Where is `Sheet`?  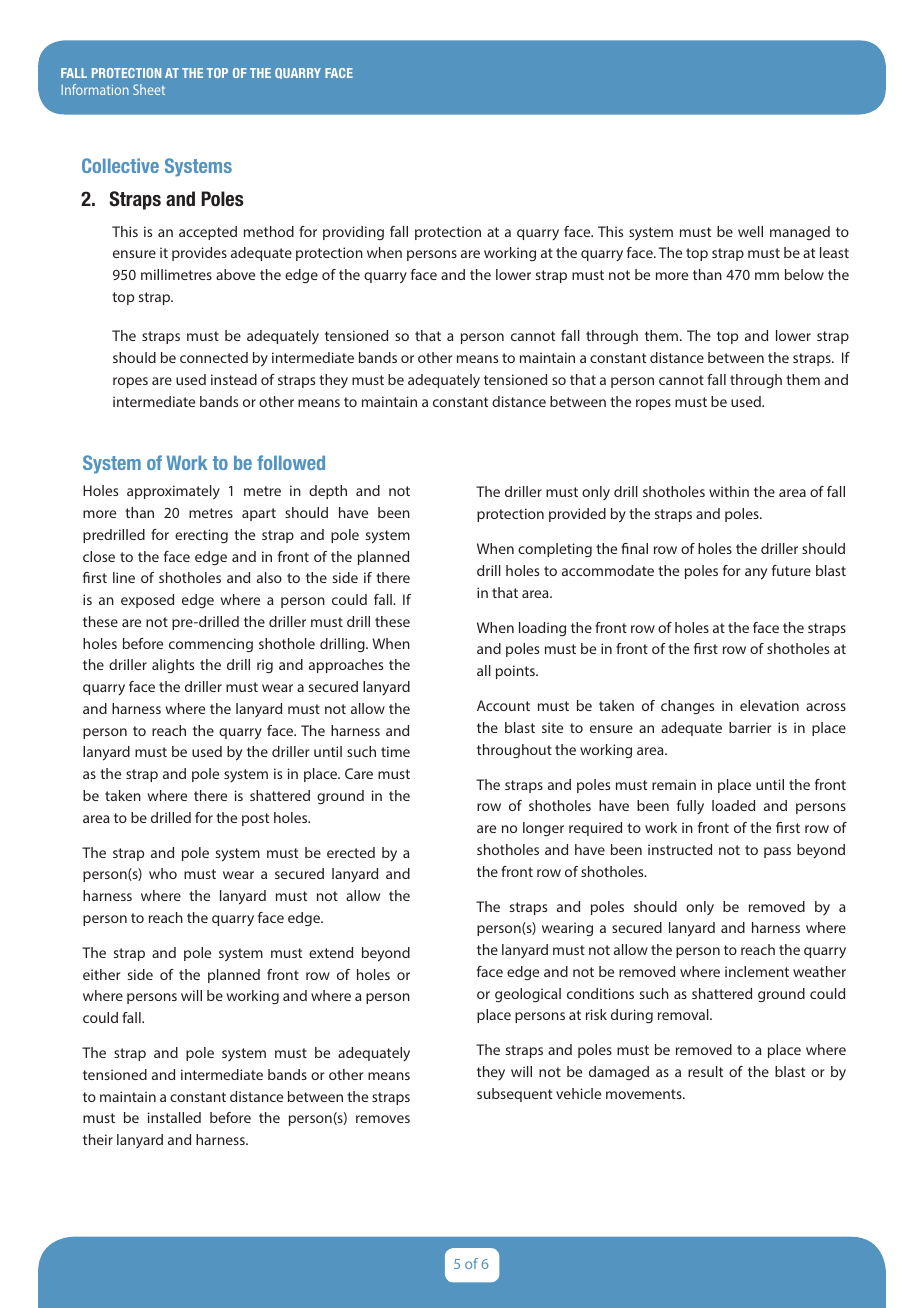 Sheet is located at coordinates (149, 89).
